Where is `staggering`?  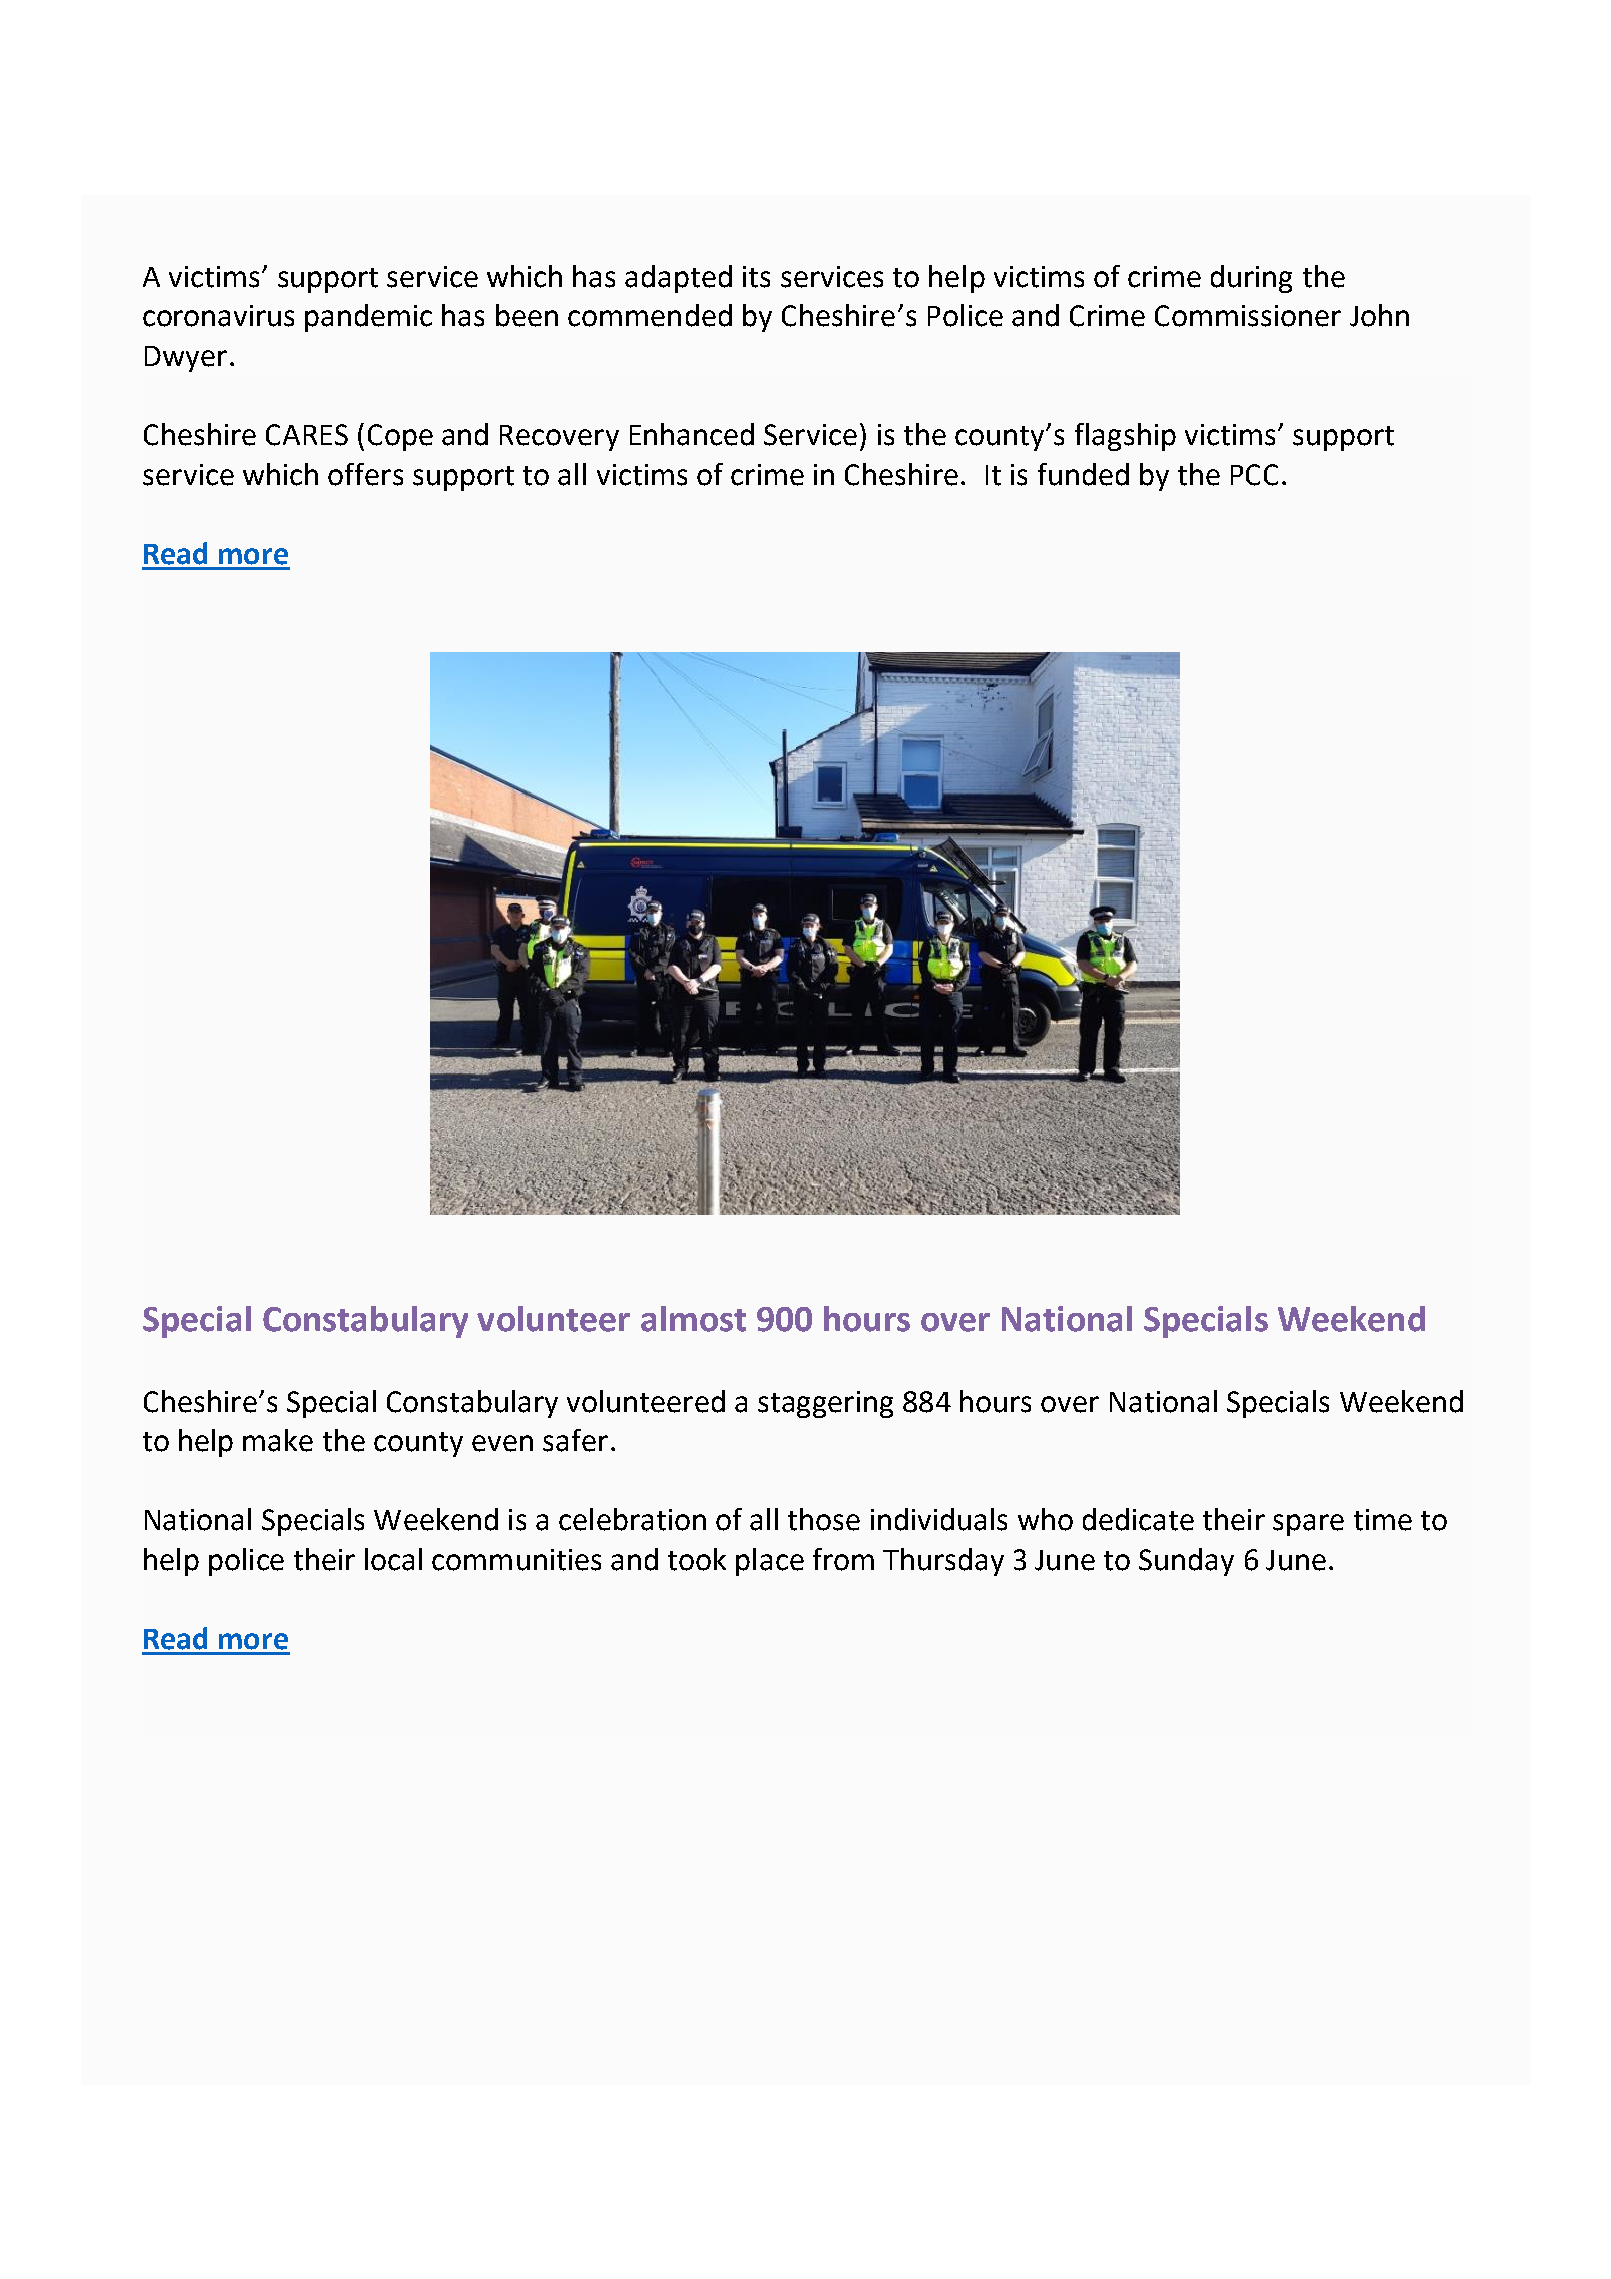 staggering is located at coordinates (825, 1404).
